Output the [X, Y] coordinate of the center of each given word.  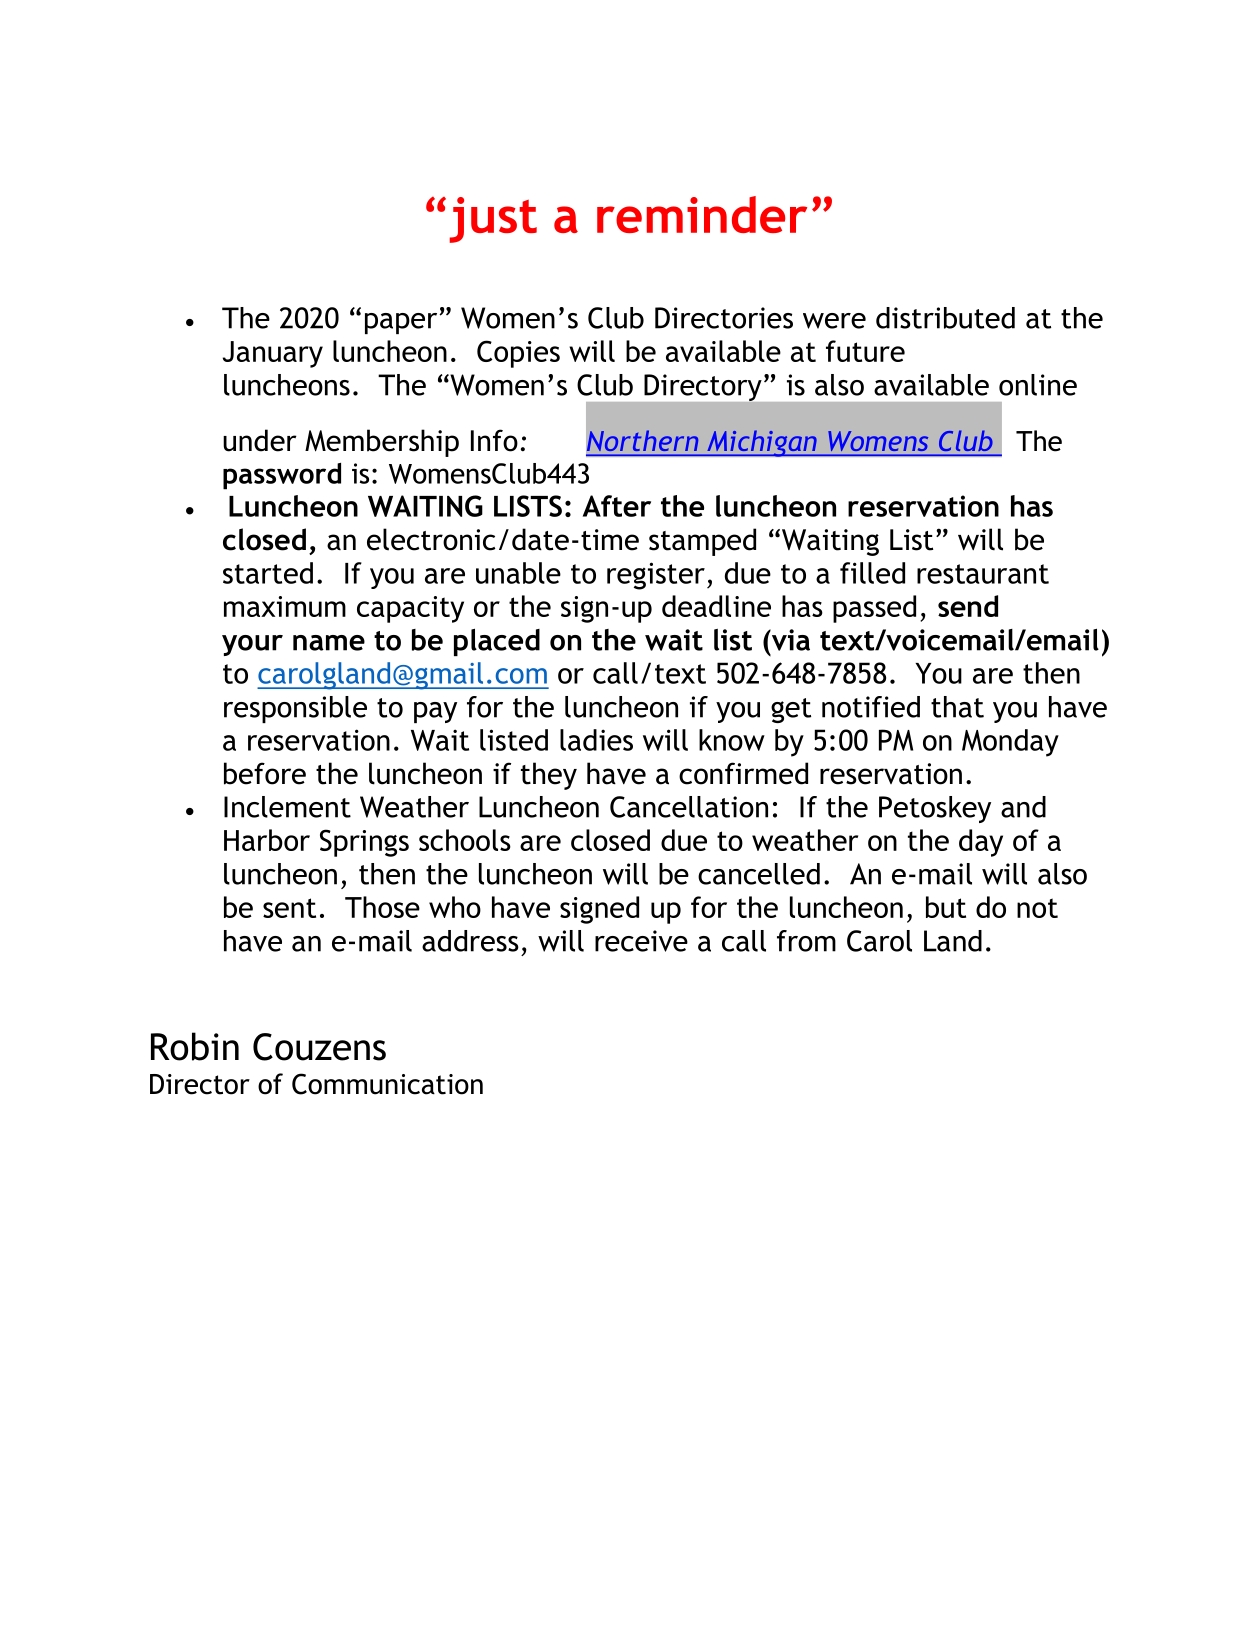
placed [497, 642]
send [968, 606]
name [329, 643]
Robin [195, 1046]
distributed [945, 318]
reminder [702, 214]
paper [402, 323]
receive [641, 941]
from [806, 941]
